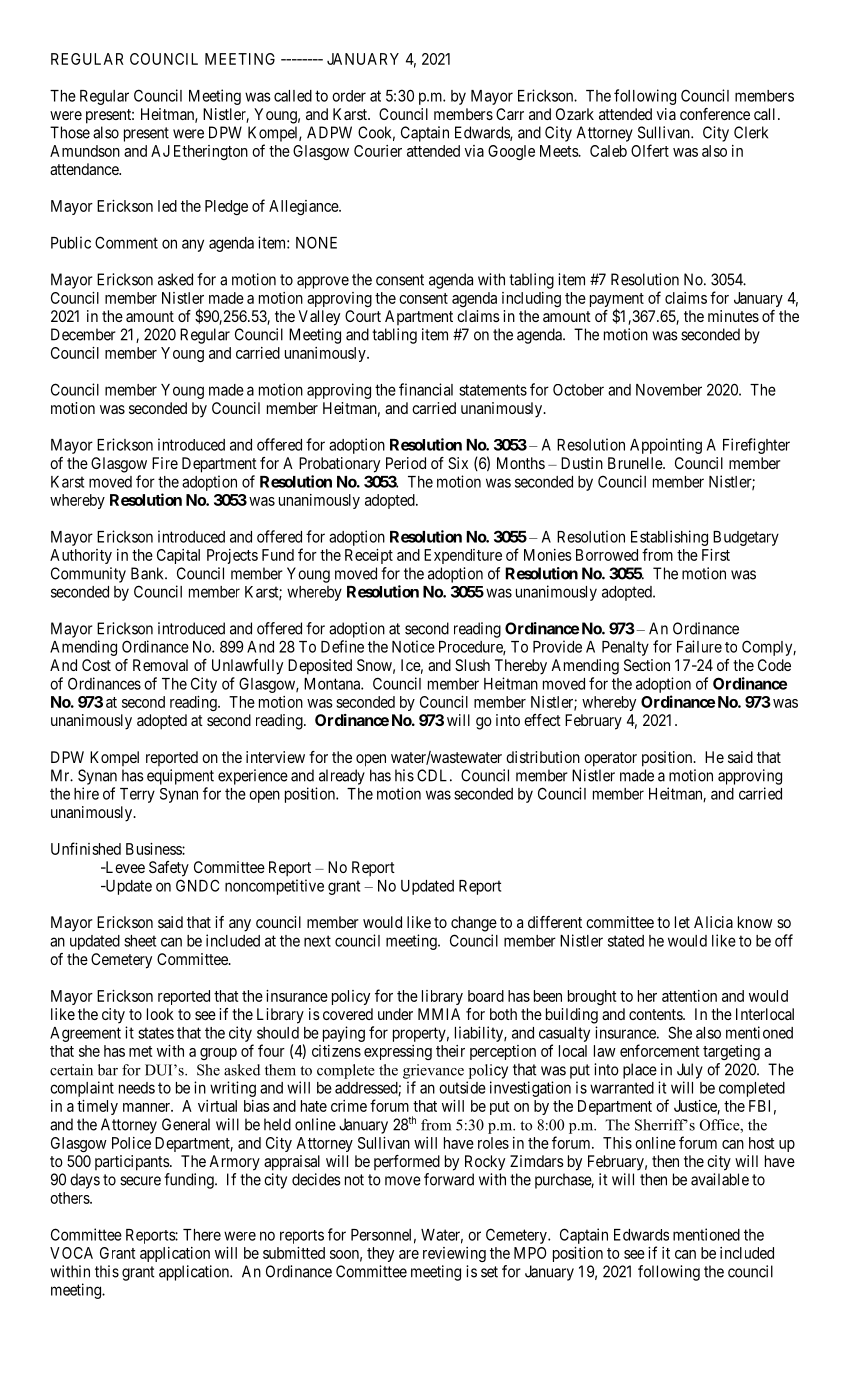  Describe the element at coordinates (715, 114) in the screenshot. I see `conference` at that location.
